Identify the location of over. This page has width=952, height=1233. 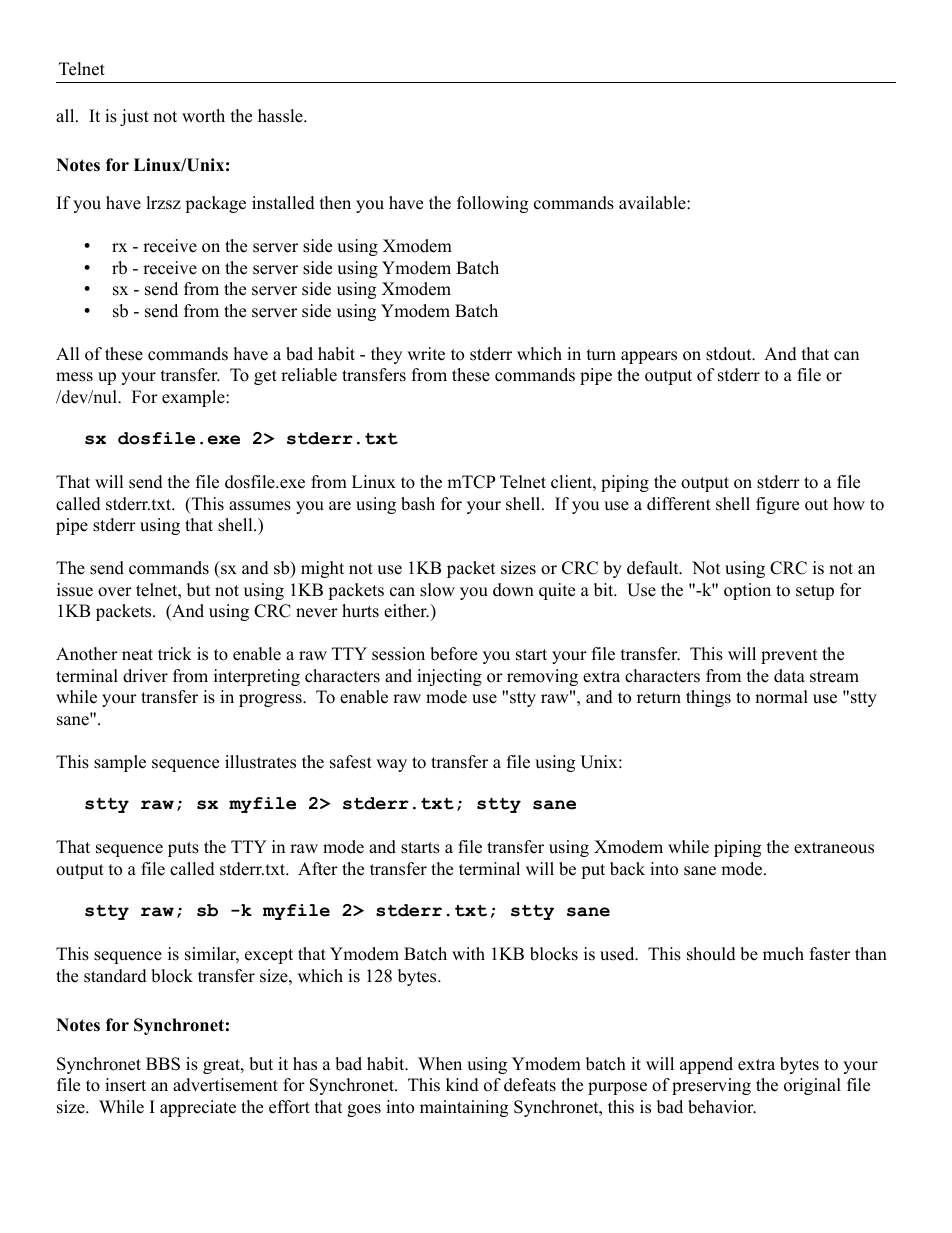
(115, 592).
